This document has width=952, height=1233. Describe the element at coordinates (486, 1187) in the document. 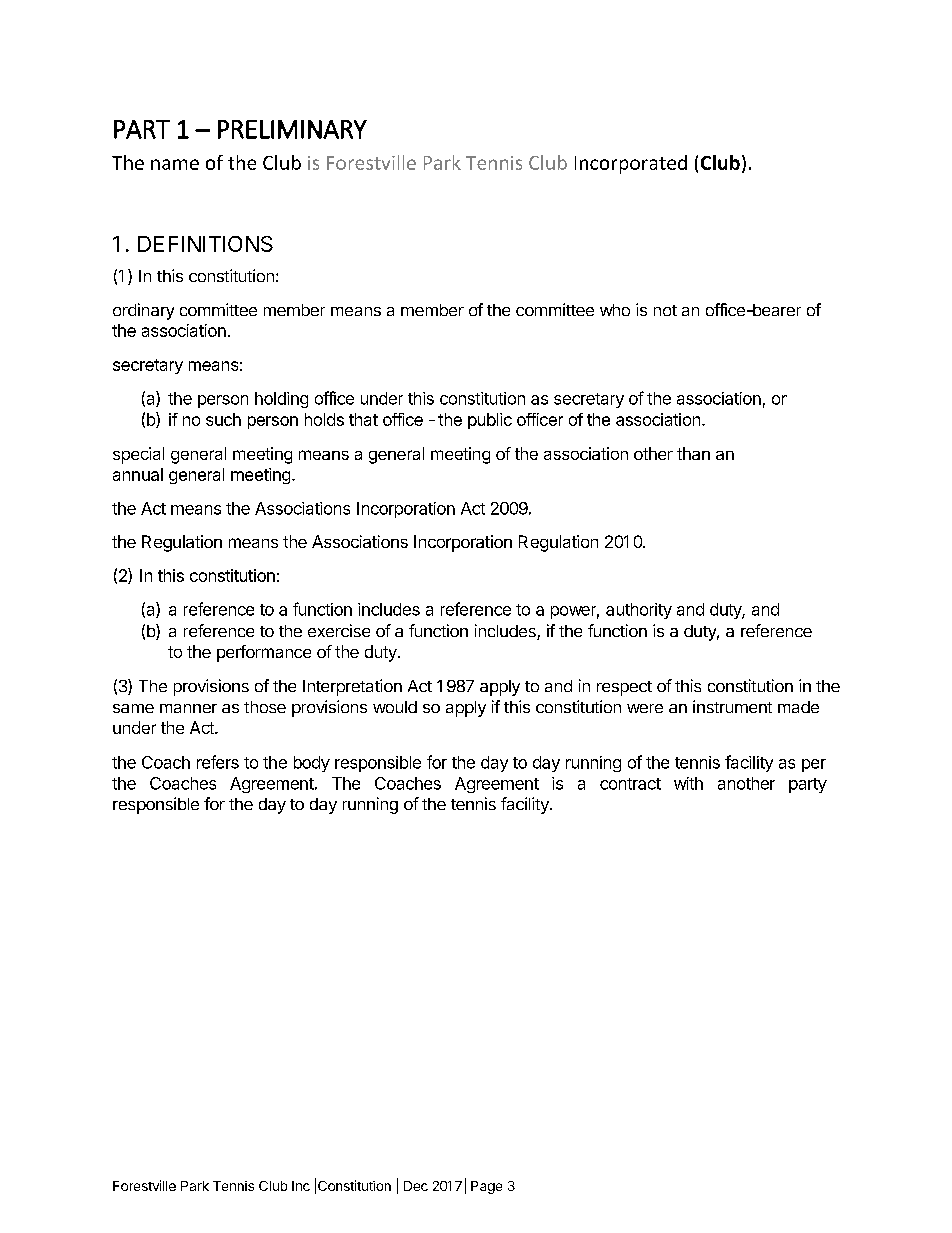

I see `Page` at that location.
